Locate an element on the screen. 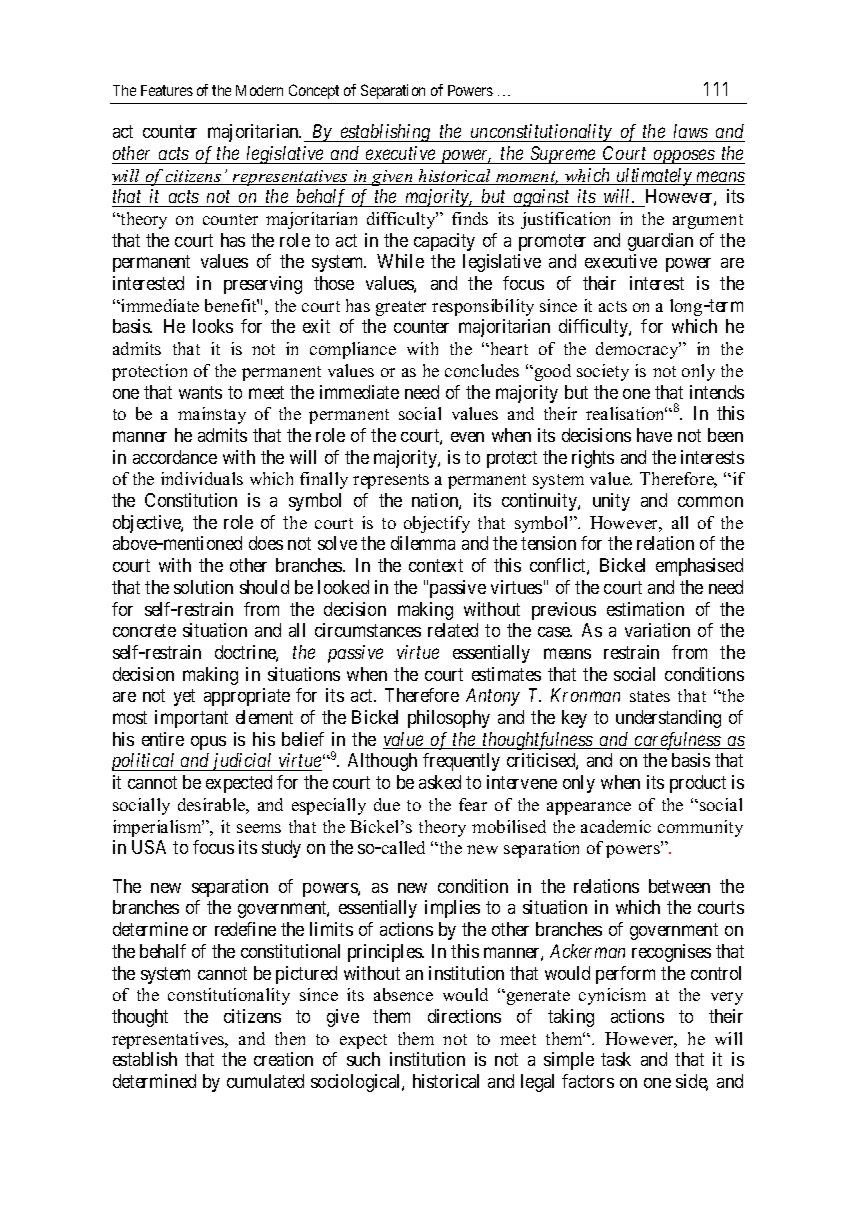 The image size is (856, 1215). context is located at coordinates (436, 565).
